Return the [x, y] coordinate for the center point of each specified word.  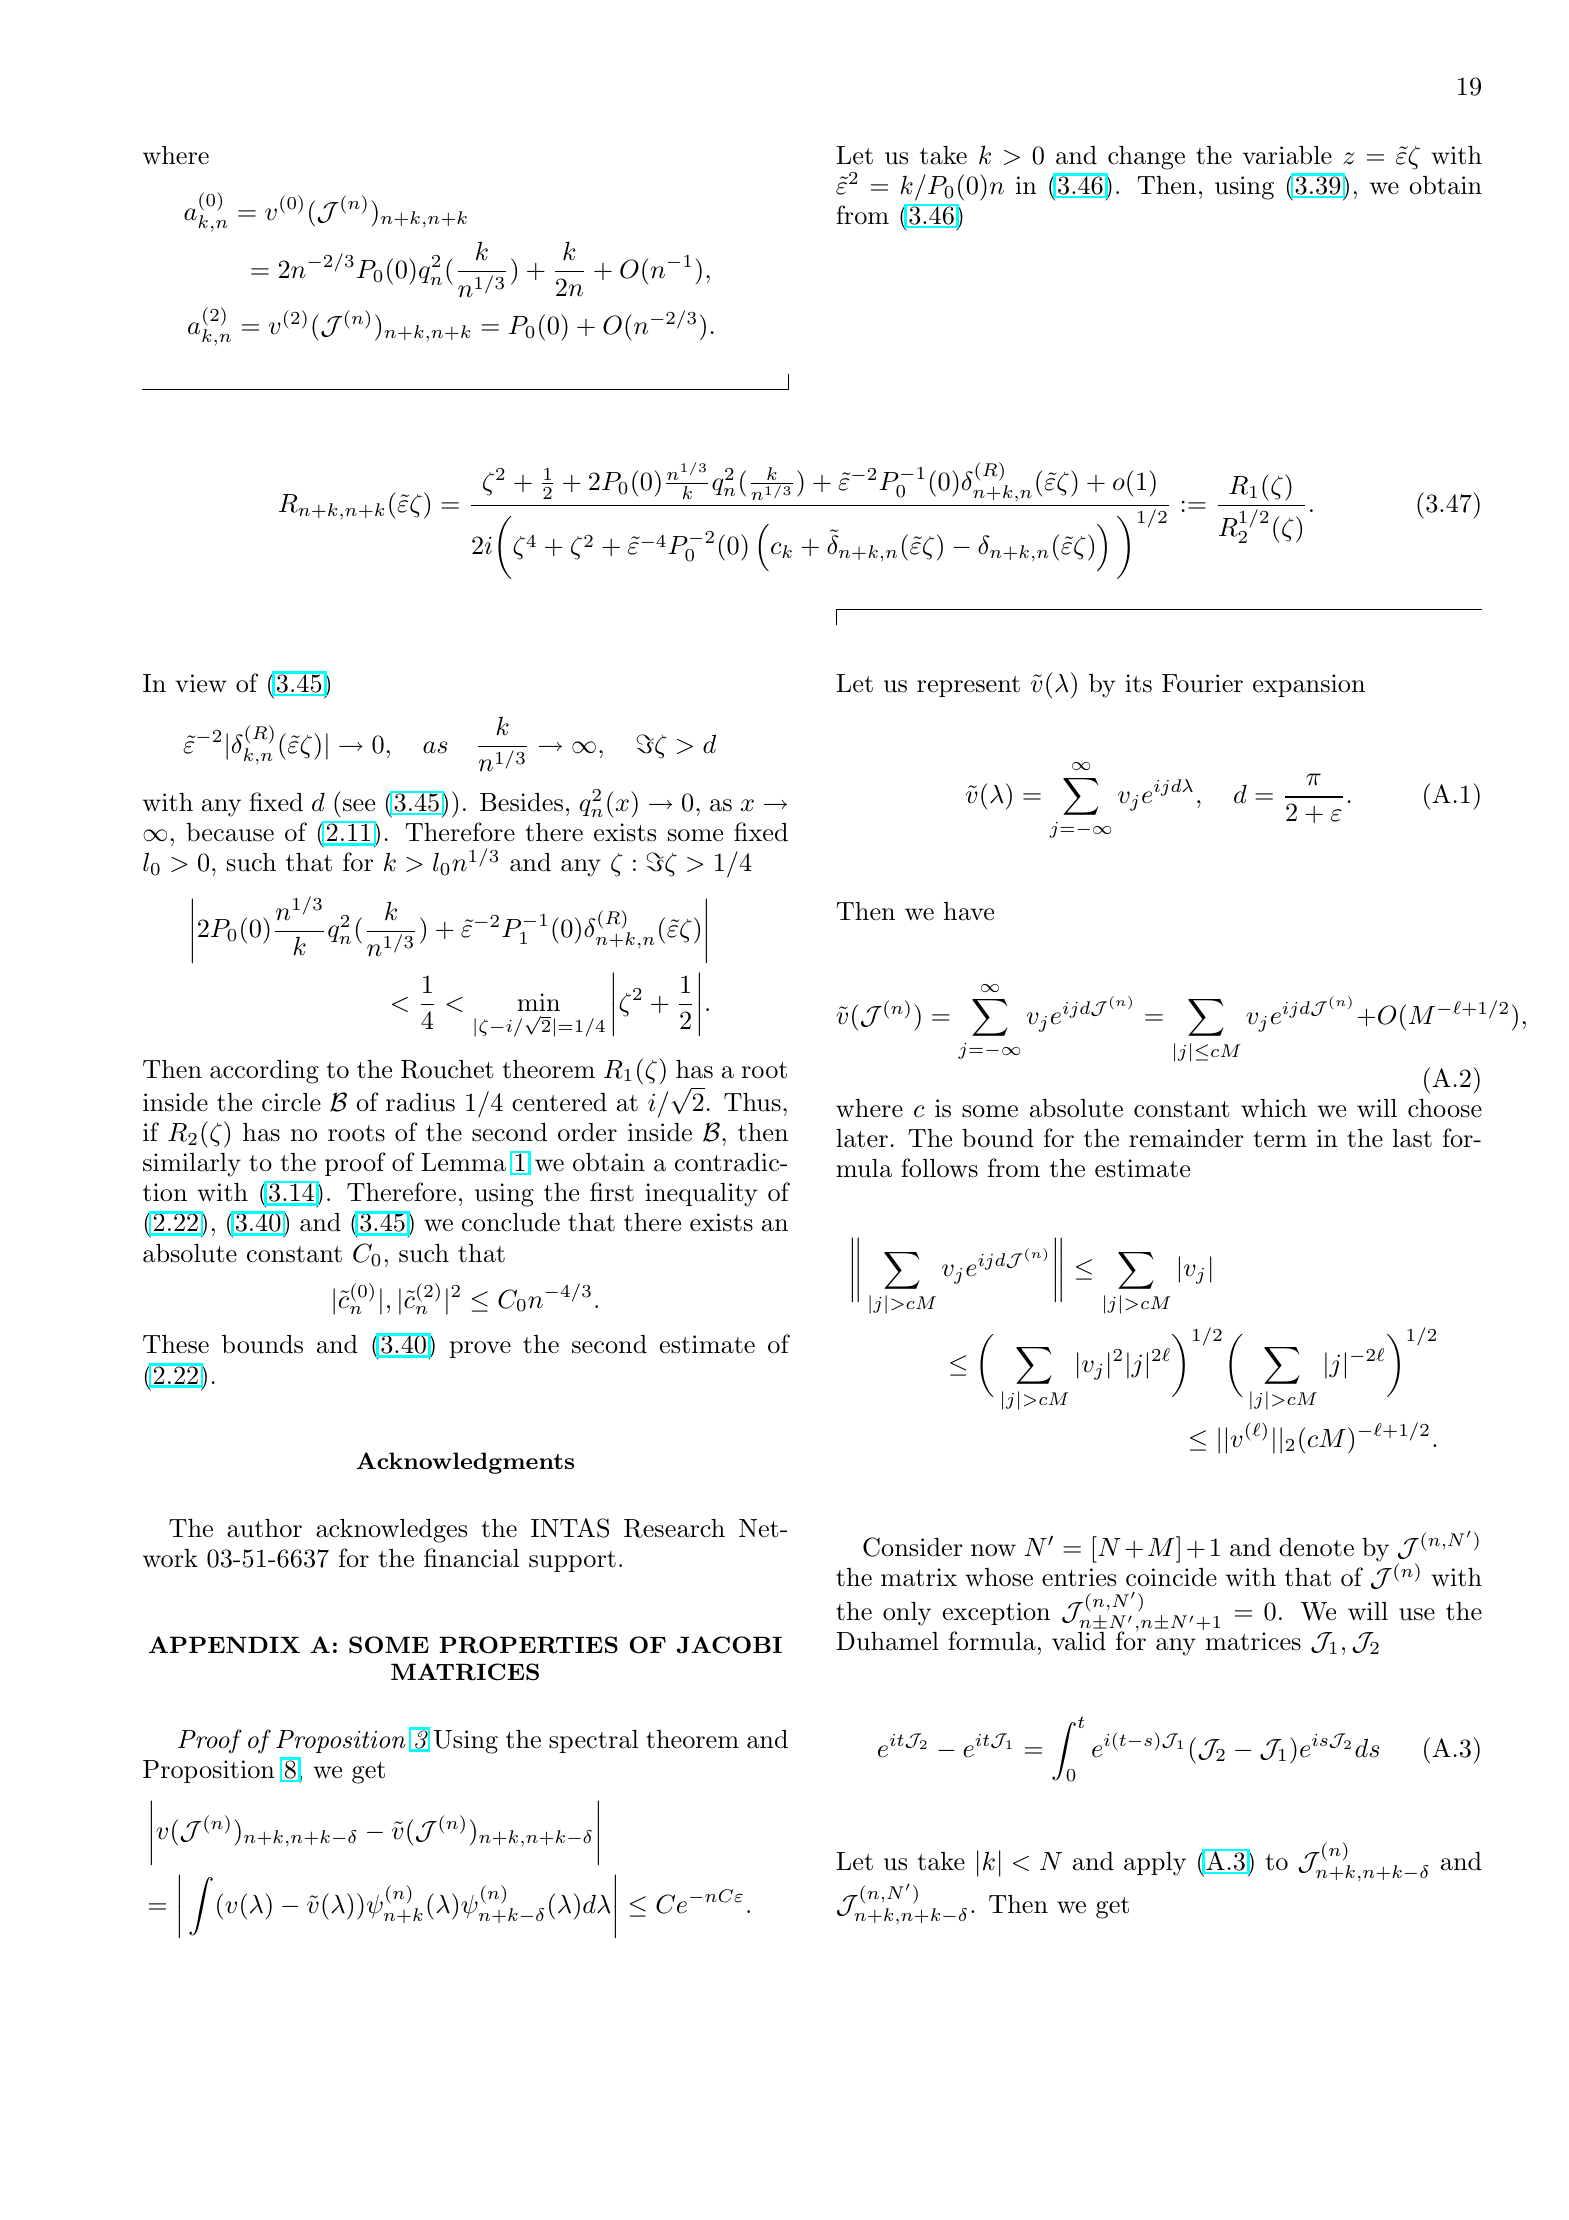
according [264, 1071]
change [1146, 158]
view [201, 683]
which [1274, 1108]
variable [1287, 155]
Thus [752, 1102]
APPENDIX [224, 1644]
